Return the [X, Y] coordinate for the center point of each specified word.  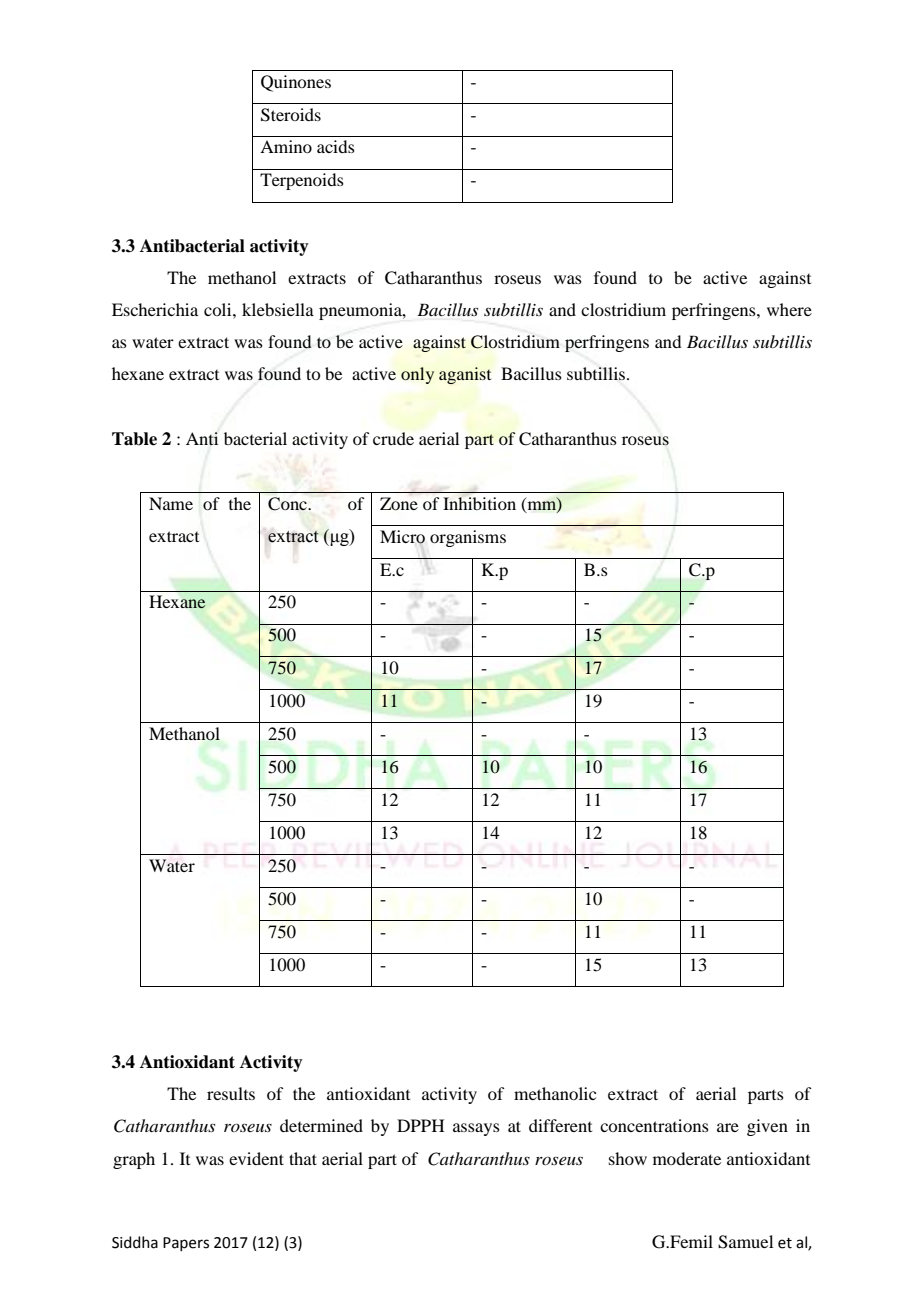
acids [336, 146]
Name [171, 503]
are [728, 1127]
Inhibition [479, 503]
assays [476, 1129]
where [789, 309]
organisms [468, 538]
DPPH [421, 1125]
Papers [186, 1244]
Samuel [745, 1242]
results [231, 1093]
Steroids [291, 115]
